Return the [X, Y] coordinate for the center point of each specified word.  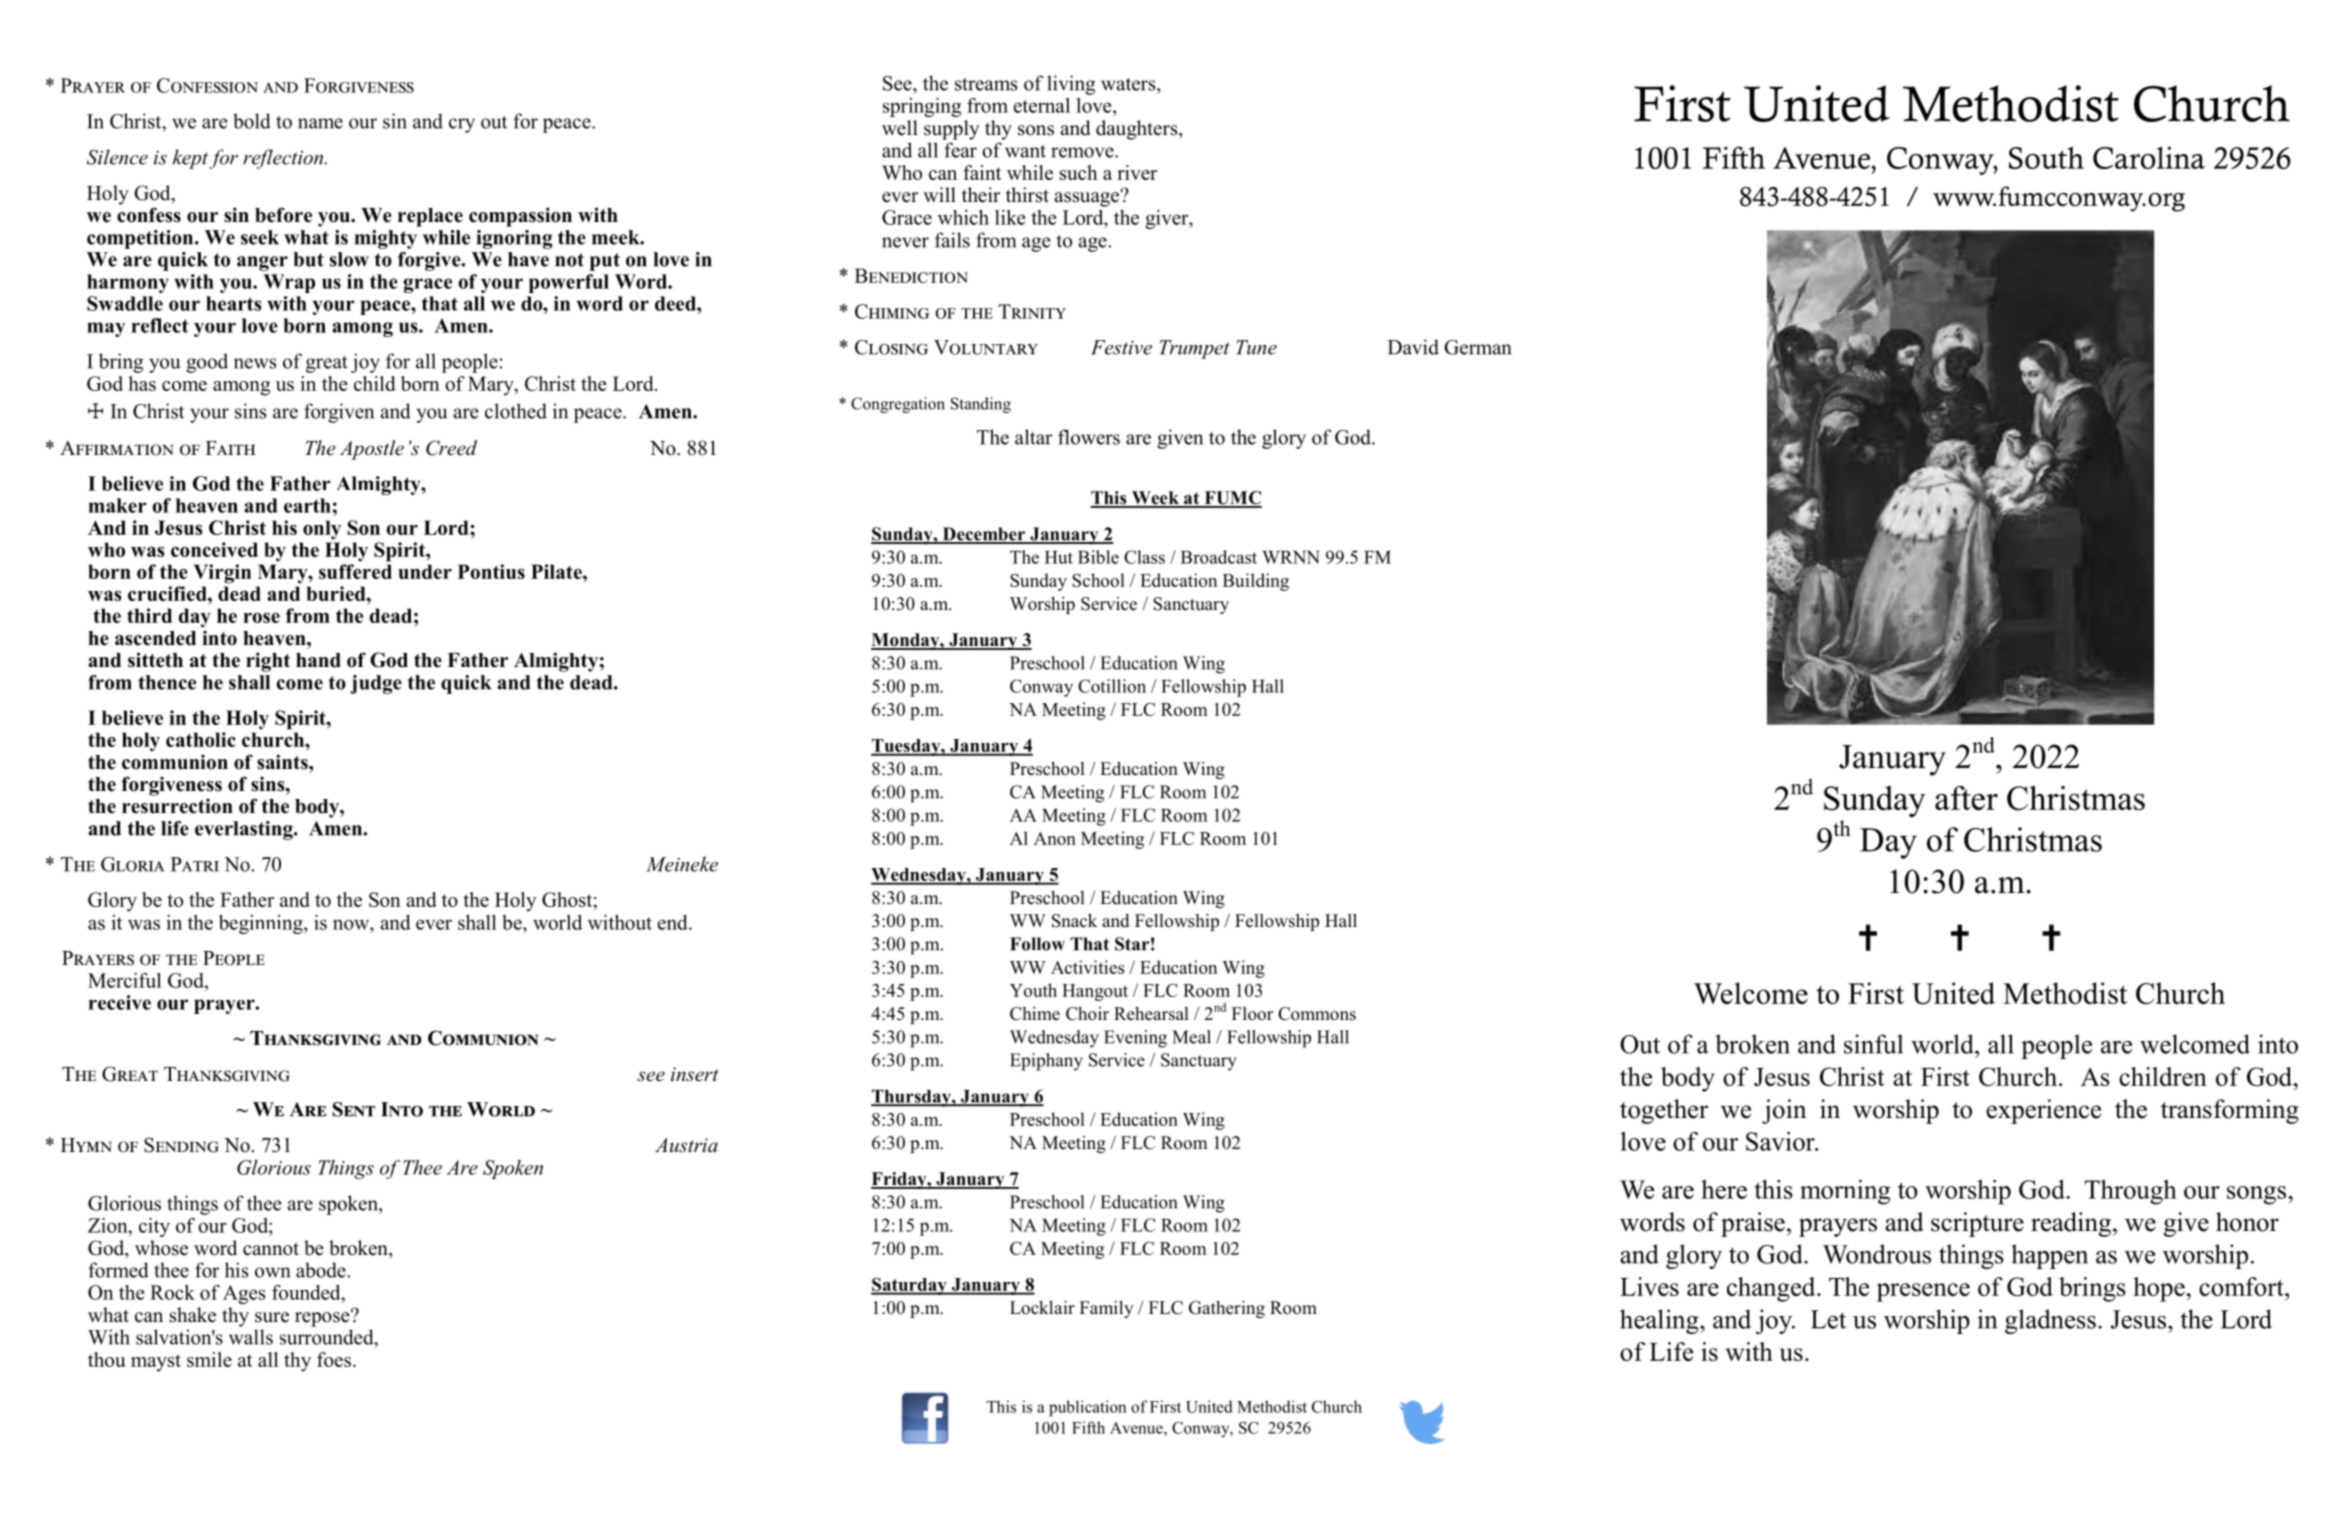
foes [334, 1359]
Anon [1055, 838]
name [320, 123]
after [1966, 798]
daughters [1138, 130]
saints [283, 762]
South [2046, 158]
